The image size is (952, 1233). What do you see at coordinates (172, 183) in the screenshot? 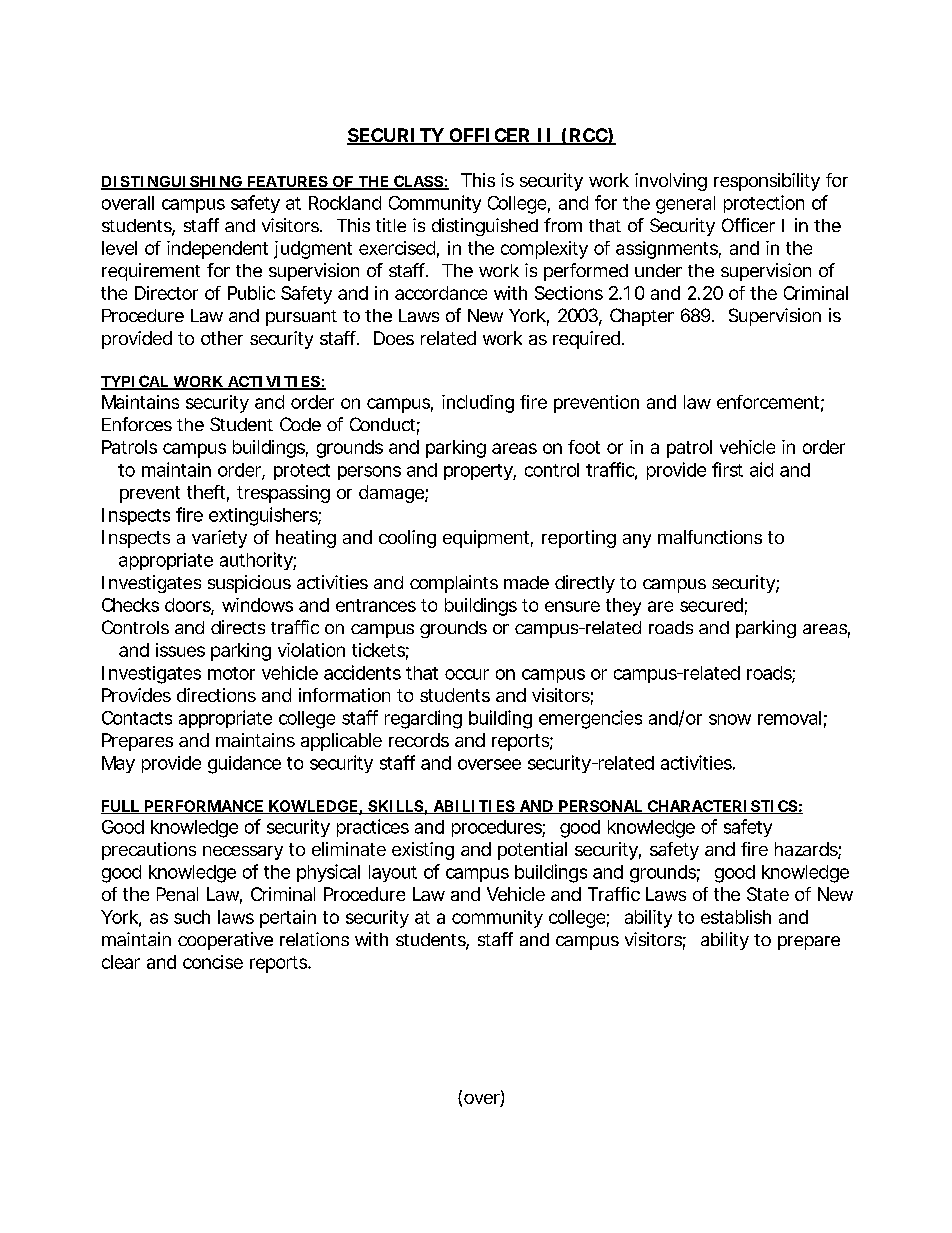
I see `DISTINGUISHING` at bounding box center [172, 183].
